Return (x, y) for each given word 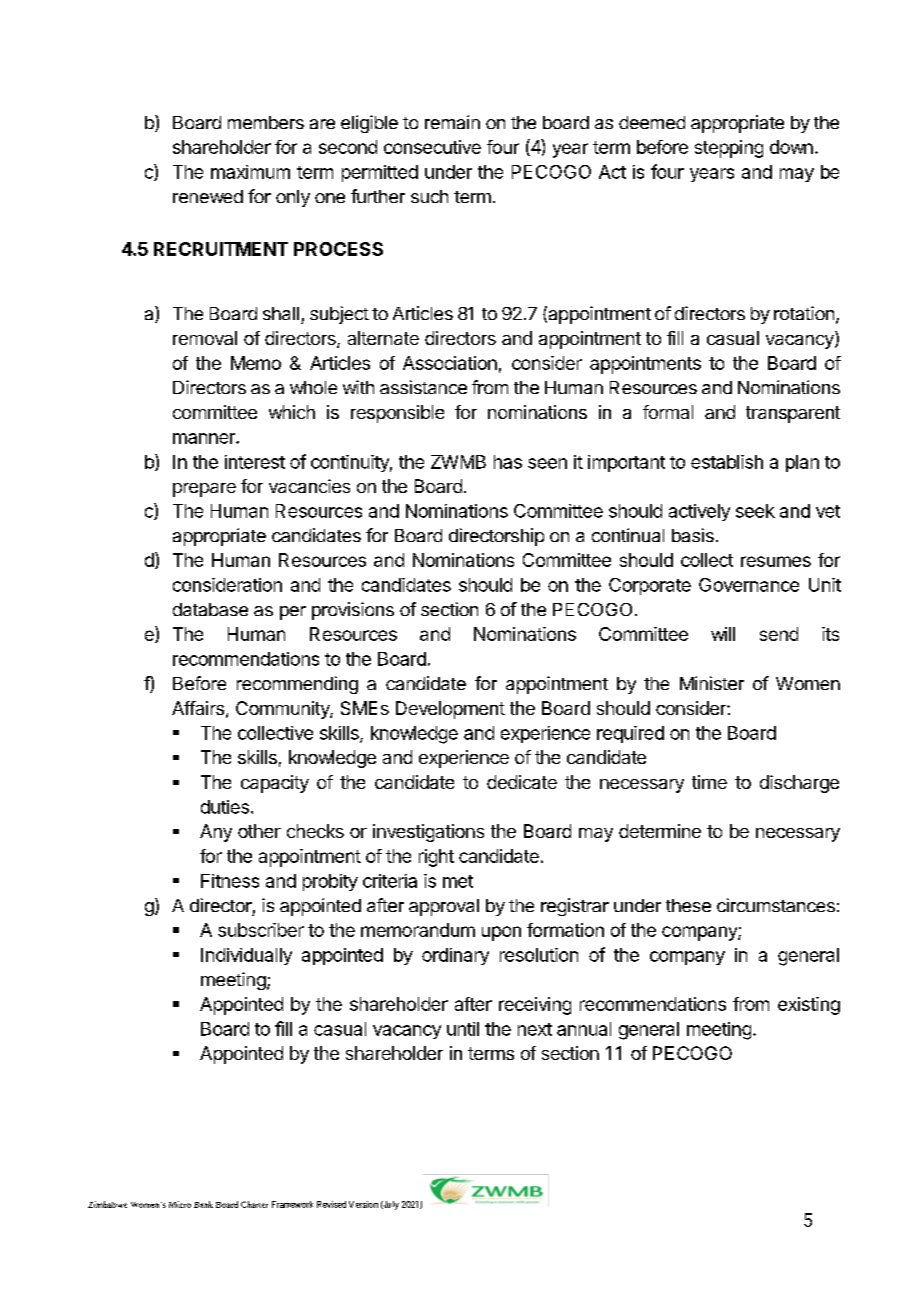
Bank (203, 1204)
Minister (712, 683)
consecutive (432, 147)
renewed (208, 196)
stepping (729, 149)
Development (450, 710)
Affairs (198, 708)
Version (363, 1204)
